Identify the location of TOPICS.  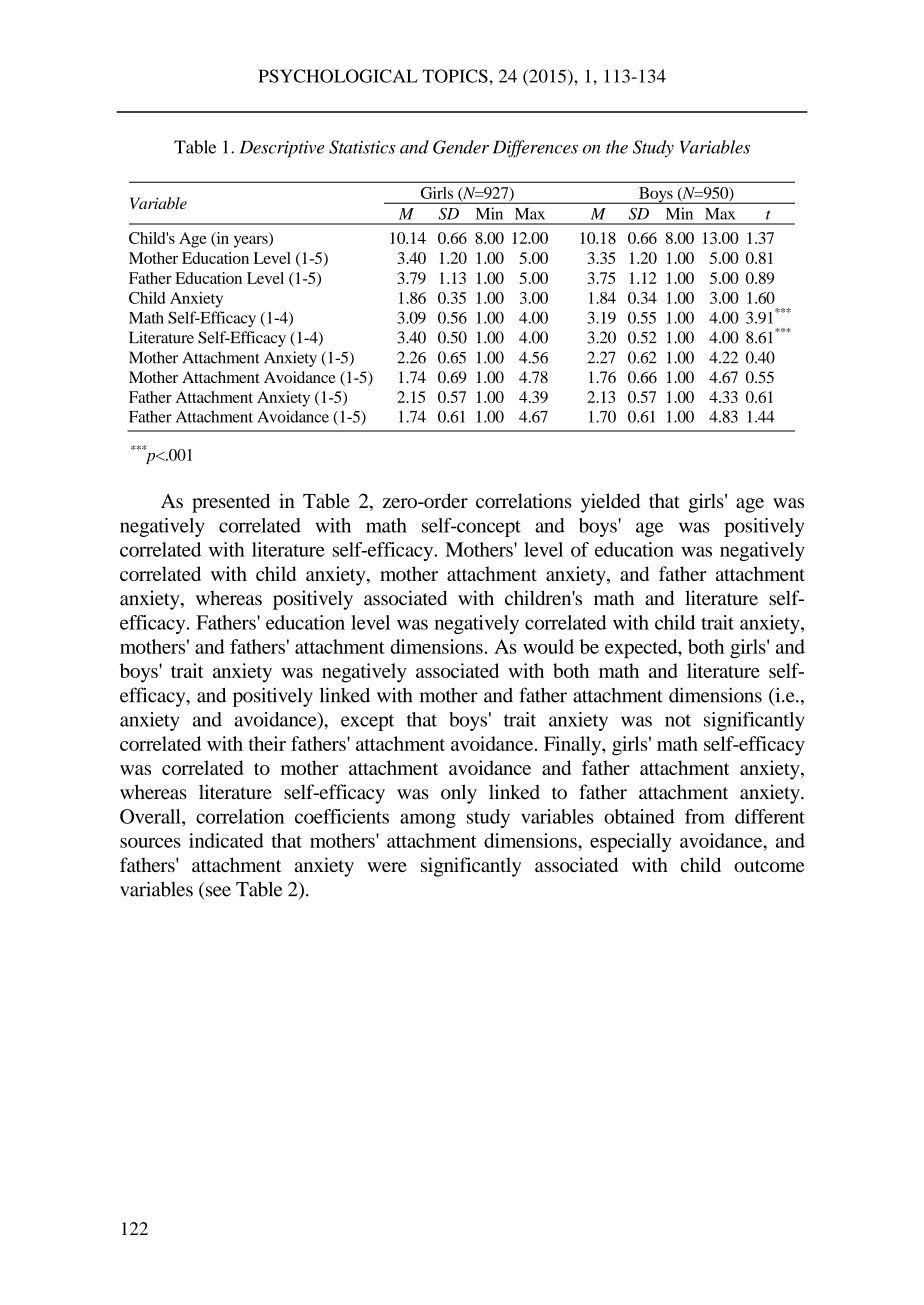
(456, 76).
